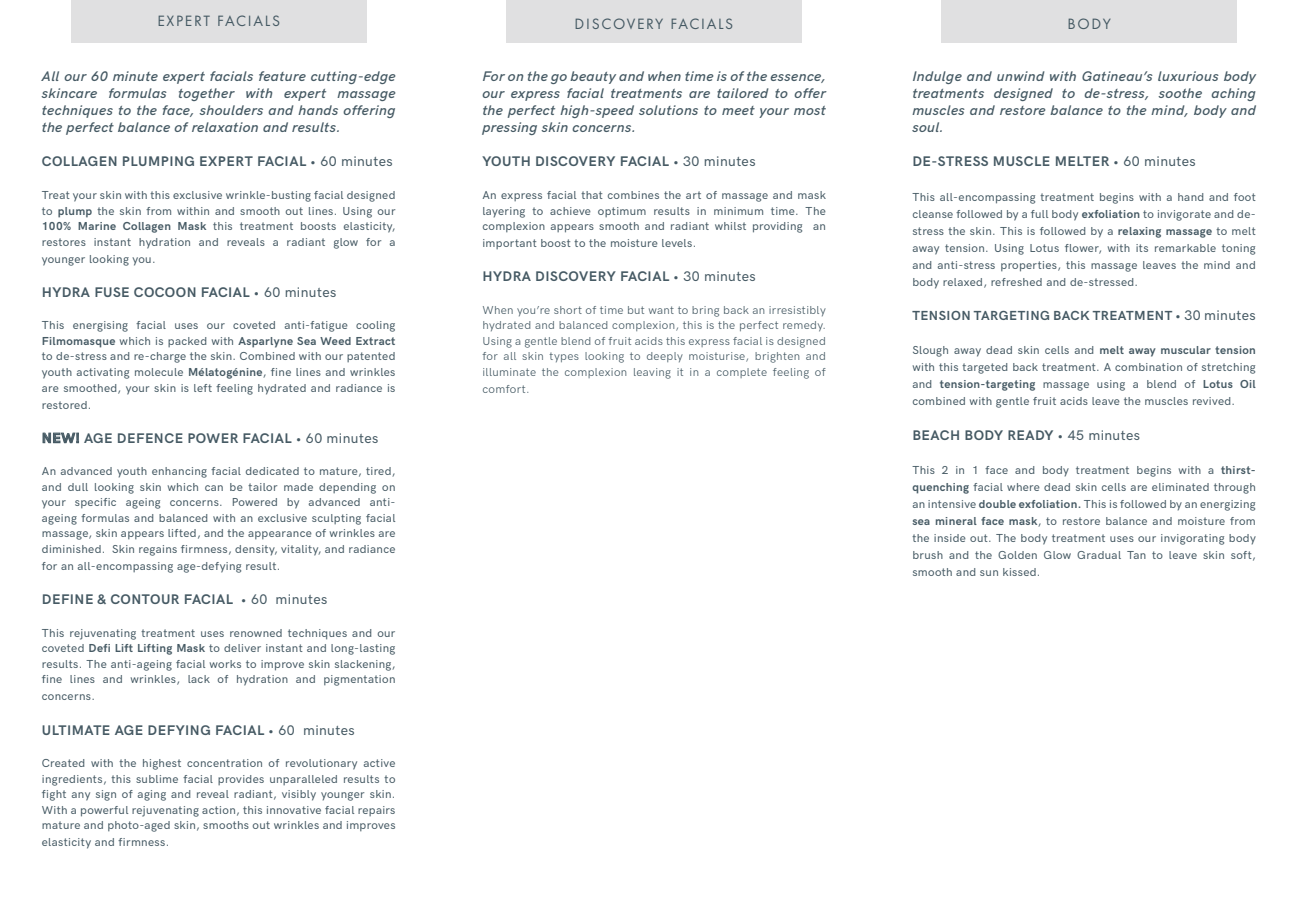 This document has width=1308, height=924. Describe the element at coordinates (668, 110) in the document. I see `solutions` at that location.
